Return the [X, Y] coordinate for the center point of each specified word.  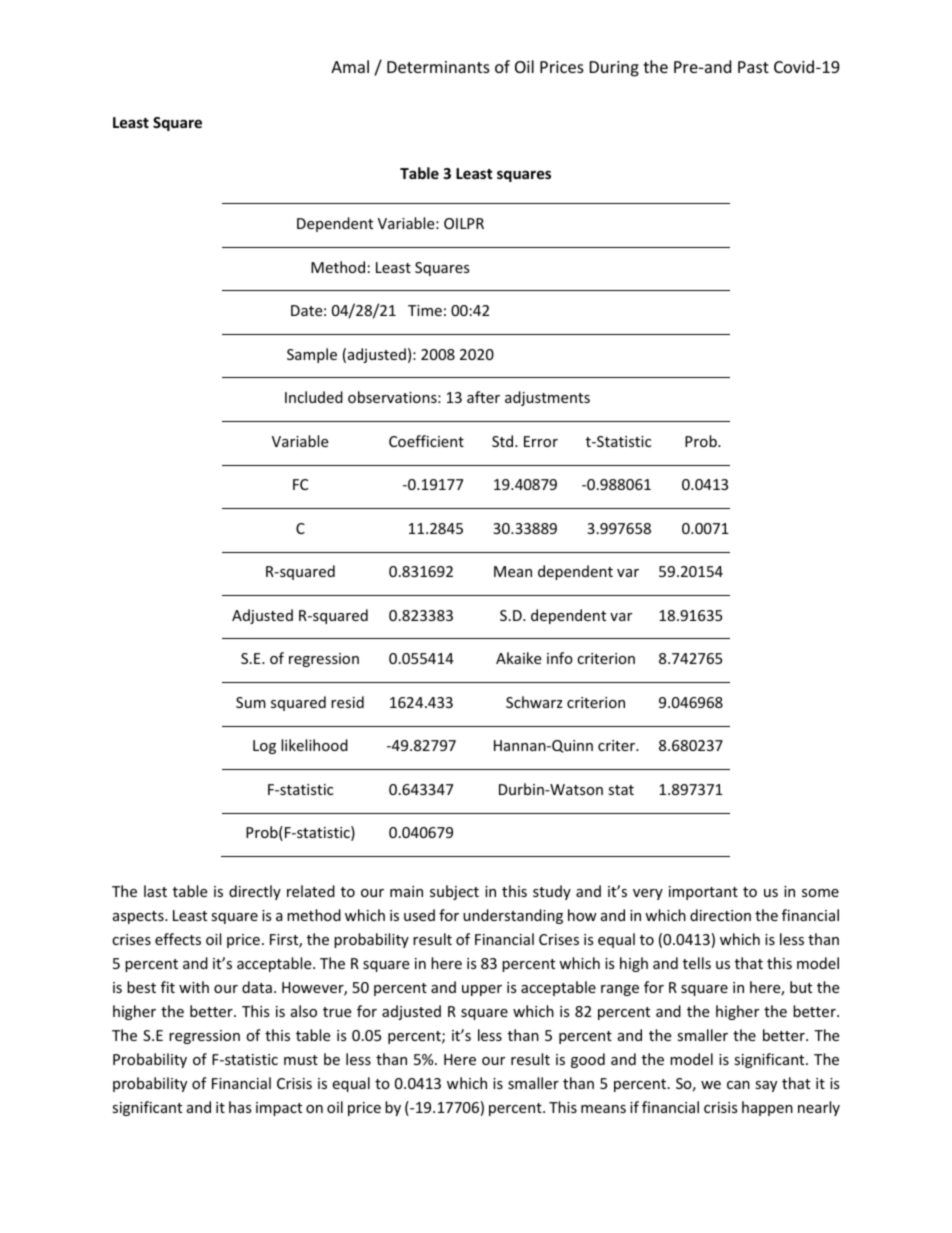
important [703, 893]
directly [255, 892]
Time [425, 310]
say [766, 1086]
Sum [251, 702]
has [240, 1107]
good [588, 1060]
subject [454, 892]
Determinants [438, 67]
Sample [312, 355]
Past [753, 67]
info [560, 658]
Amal [350, 66]
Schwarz [534, 702]
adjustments [547, 398]
